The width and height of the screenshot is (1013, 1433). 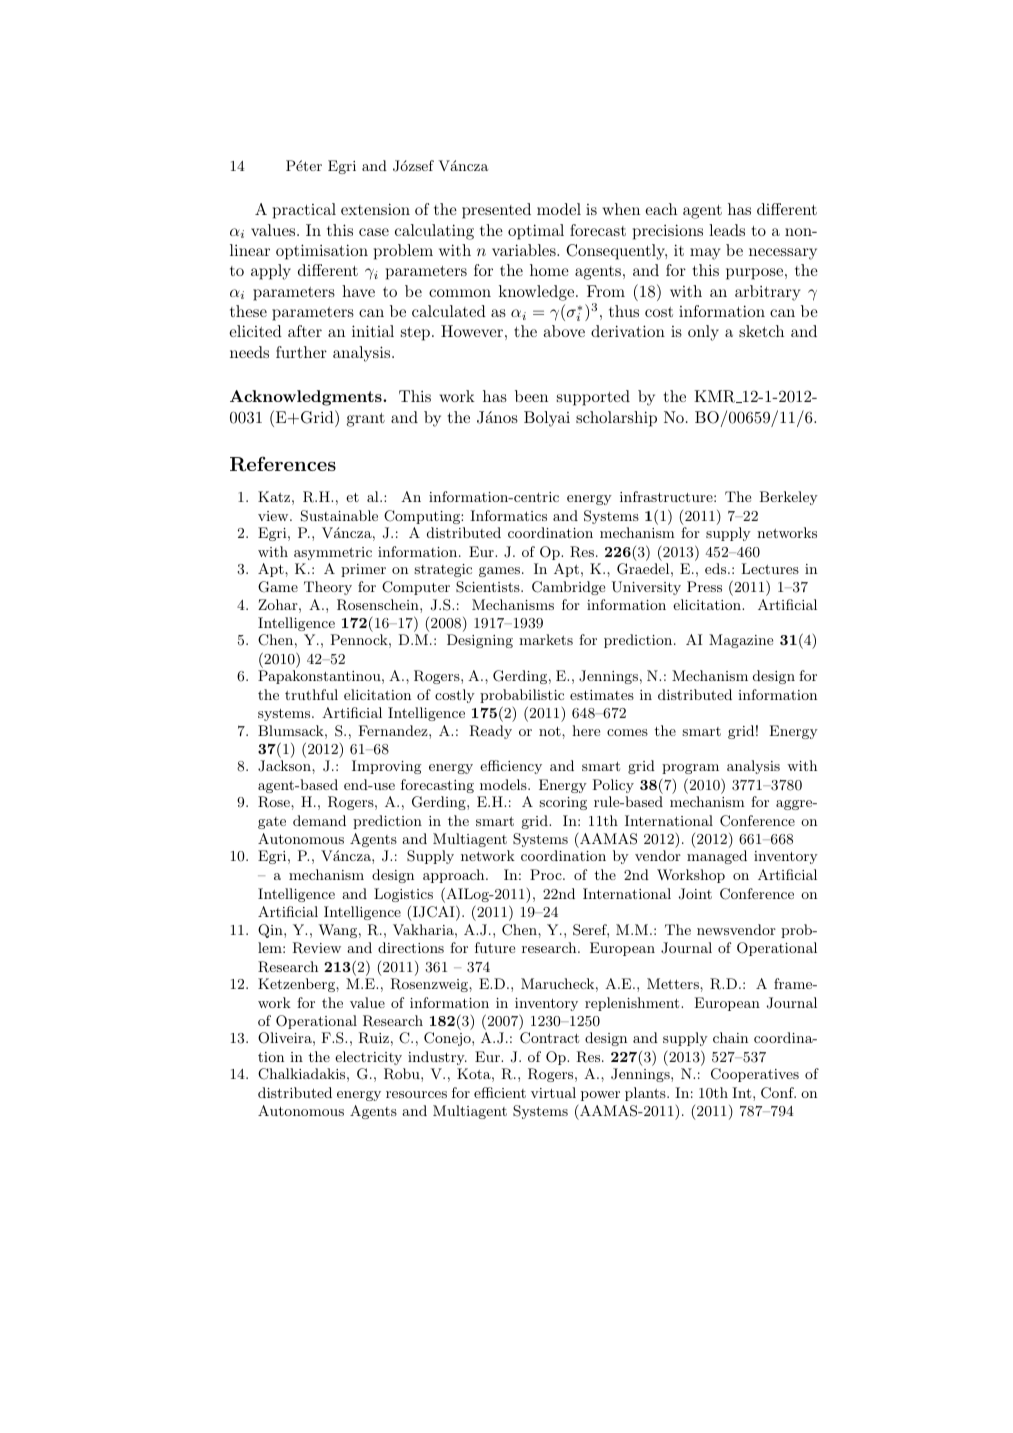 I want to click on electricity, so click(x=368, y=1058).
